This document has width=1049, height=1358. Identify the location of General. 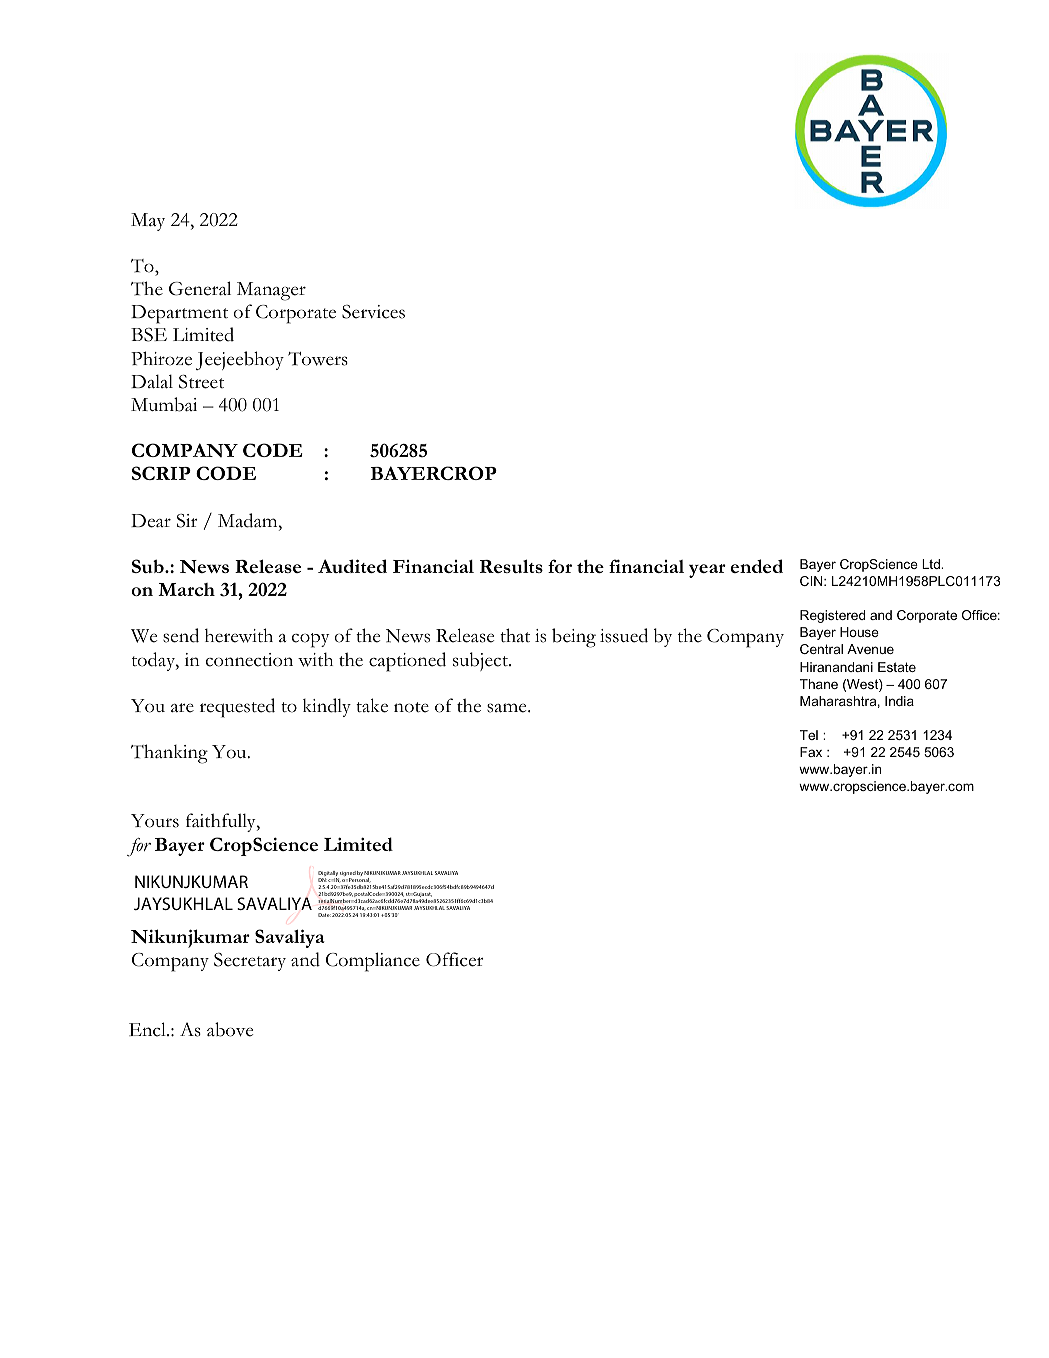
(200, 288).
